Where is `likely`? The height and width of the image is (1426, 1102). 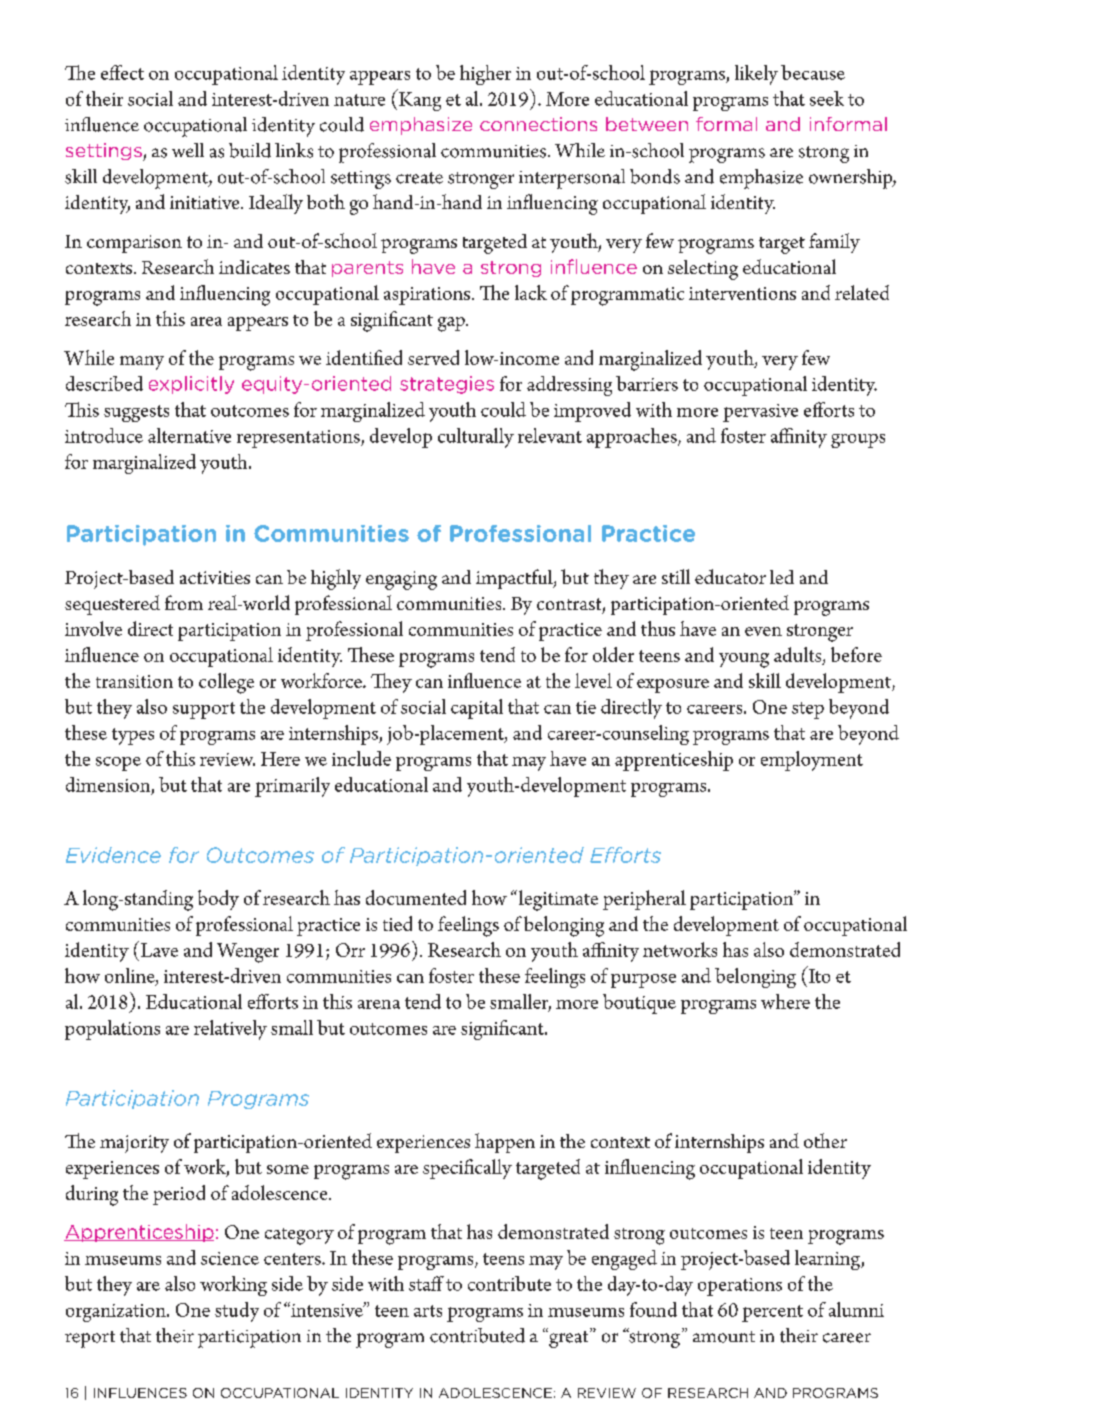 likely is located at coordinates (756, 75).
